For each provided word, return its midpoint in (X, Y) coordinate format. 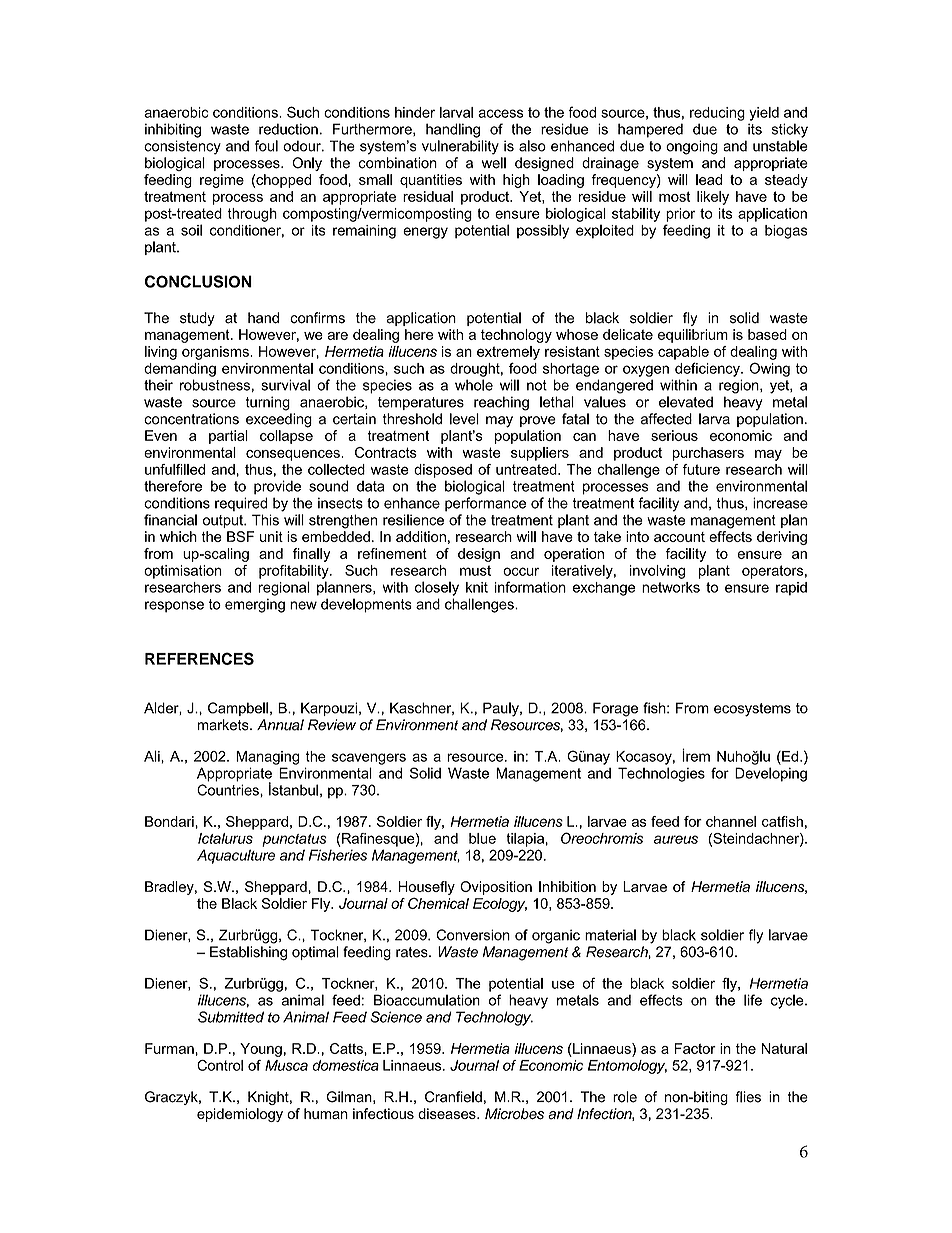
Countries (229, 790)
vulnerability (460, 147)
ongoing (692, 147)
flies (748, 1097)
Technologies (661, 774)
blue (482, 838)
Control (220, 1065)
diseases (448, 1113)
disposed (443, 471)
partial (228, 437)
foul (266, 146)
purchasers (708, 454)
